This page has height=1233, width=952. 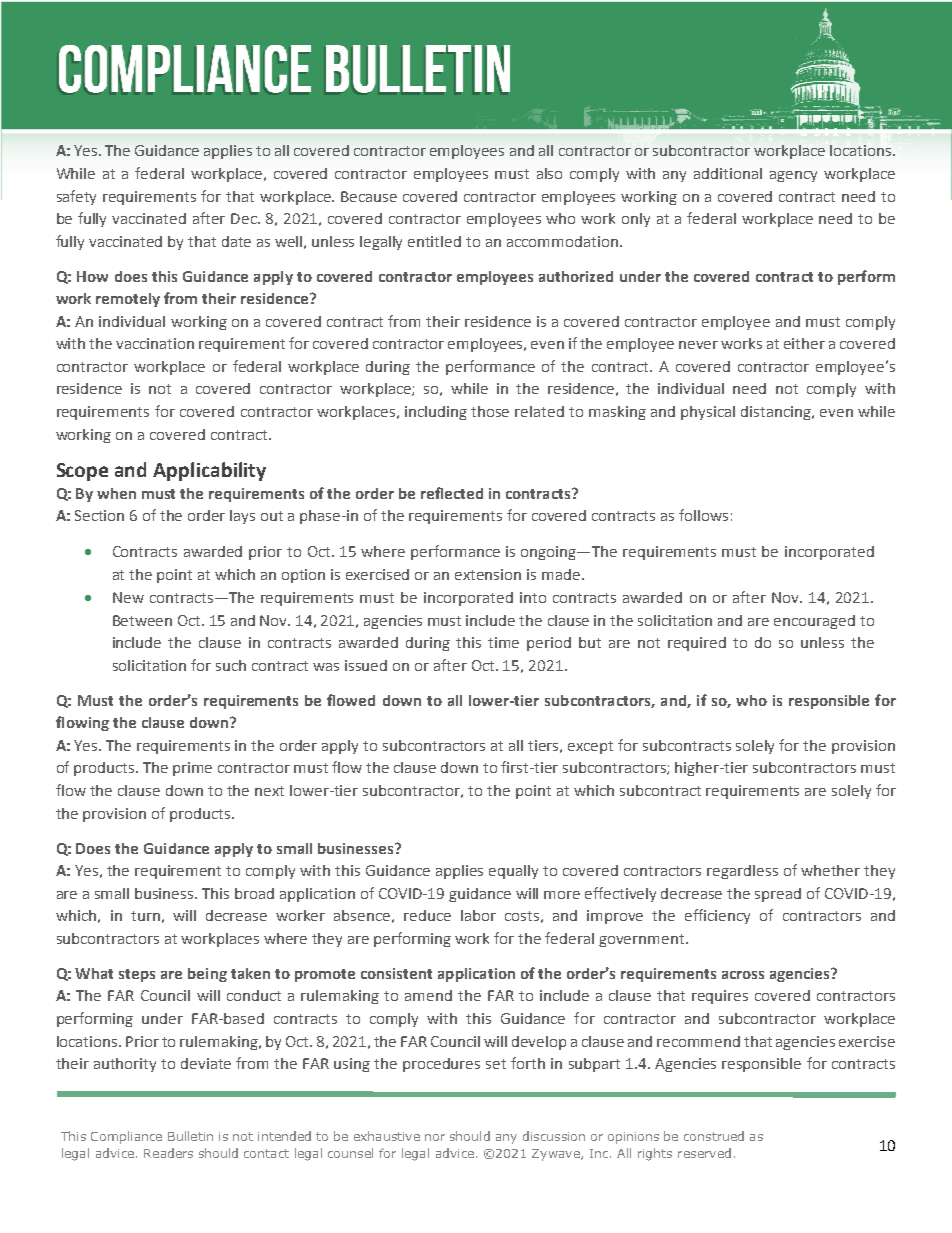 What do you see at coordinates (728, 173) in the page?
I see `additional` at bounding box center [728, 173].
